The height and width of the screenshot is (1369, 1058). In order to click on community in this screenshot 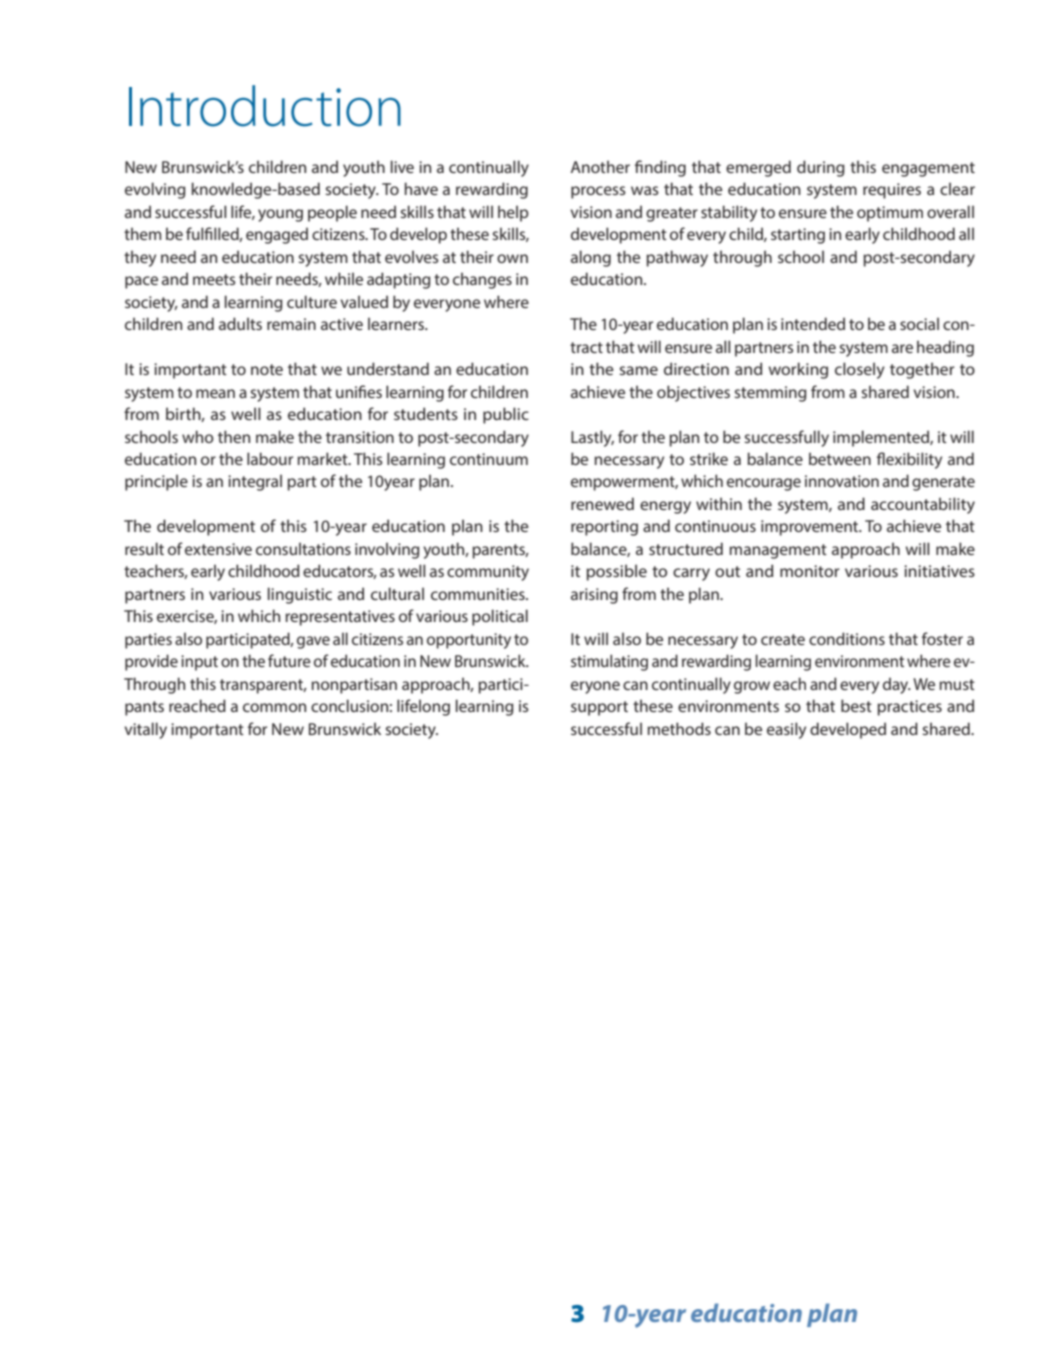, I will do `click(488, 573)`.
